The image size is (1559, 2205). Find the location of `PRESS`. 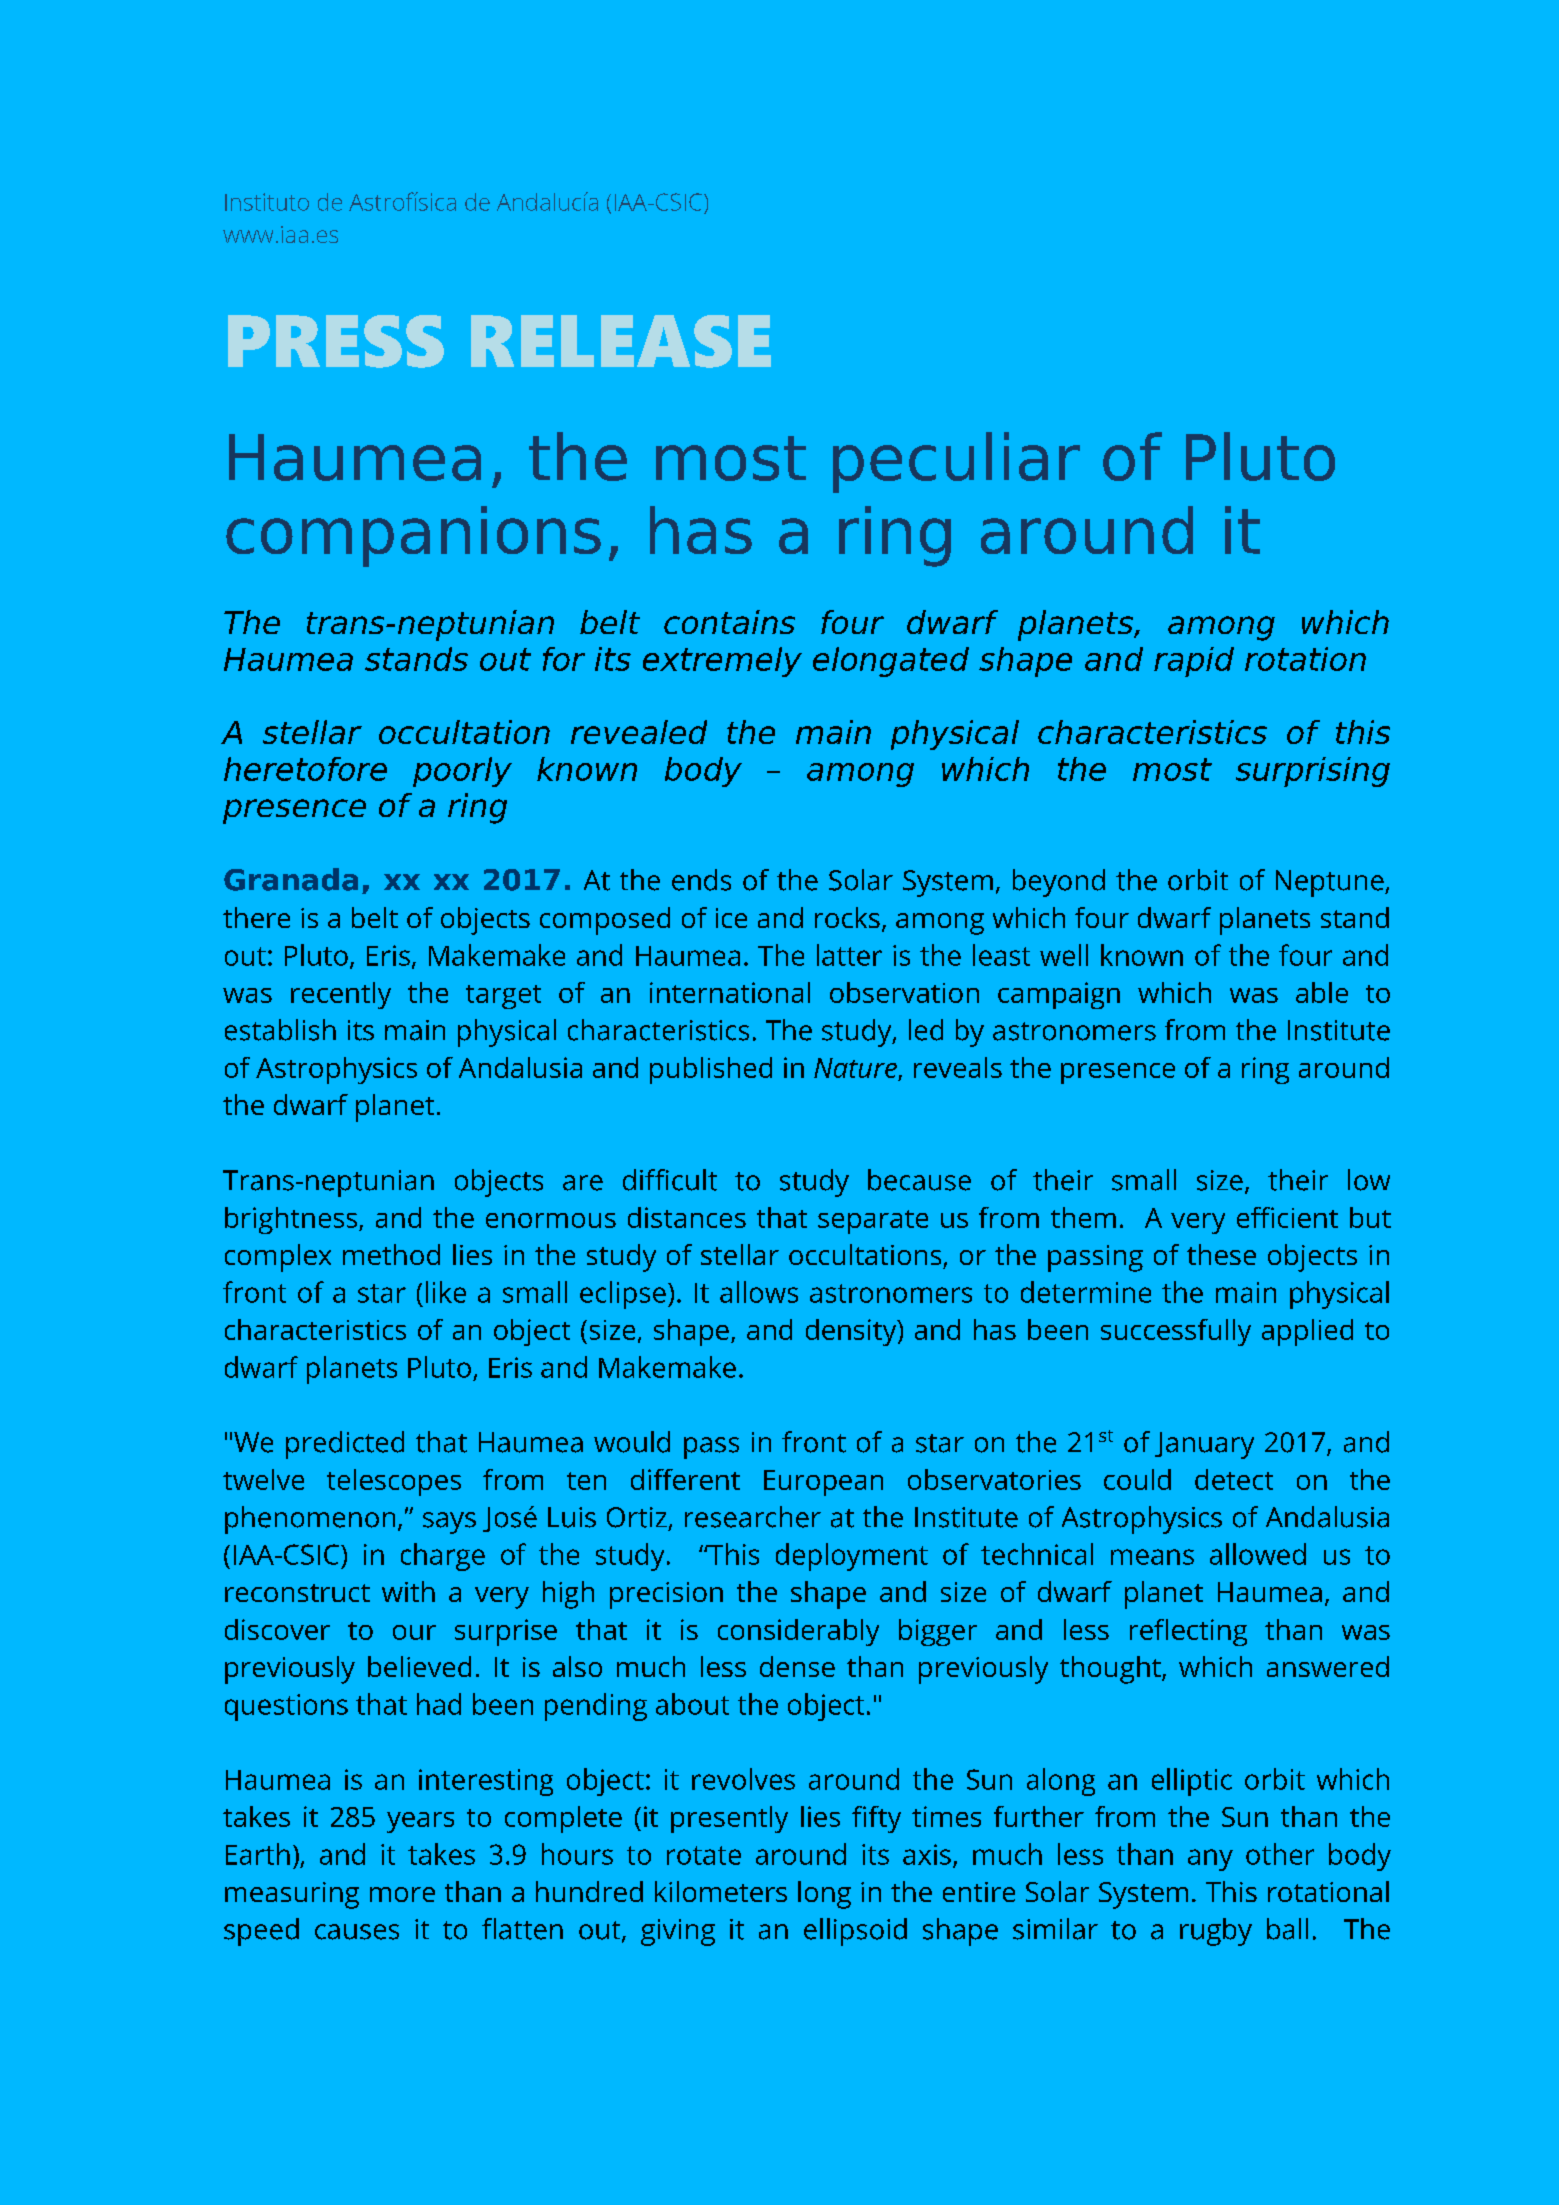

PRESS is located at coordinates (336, 341).
